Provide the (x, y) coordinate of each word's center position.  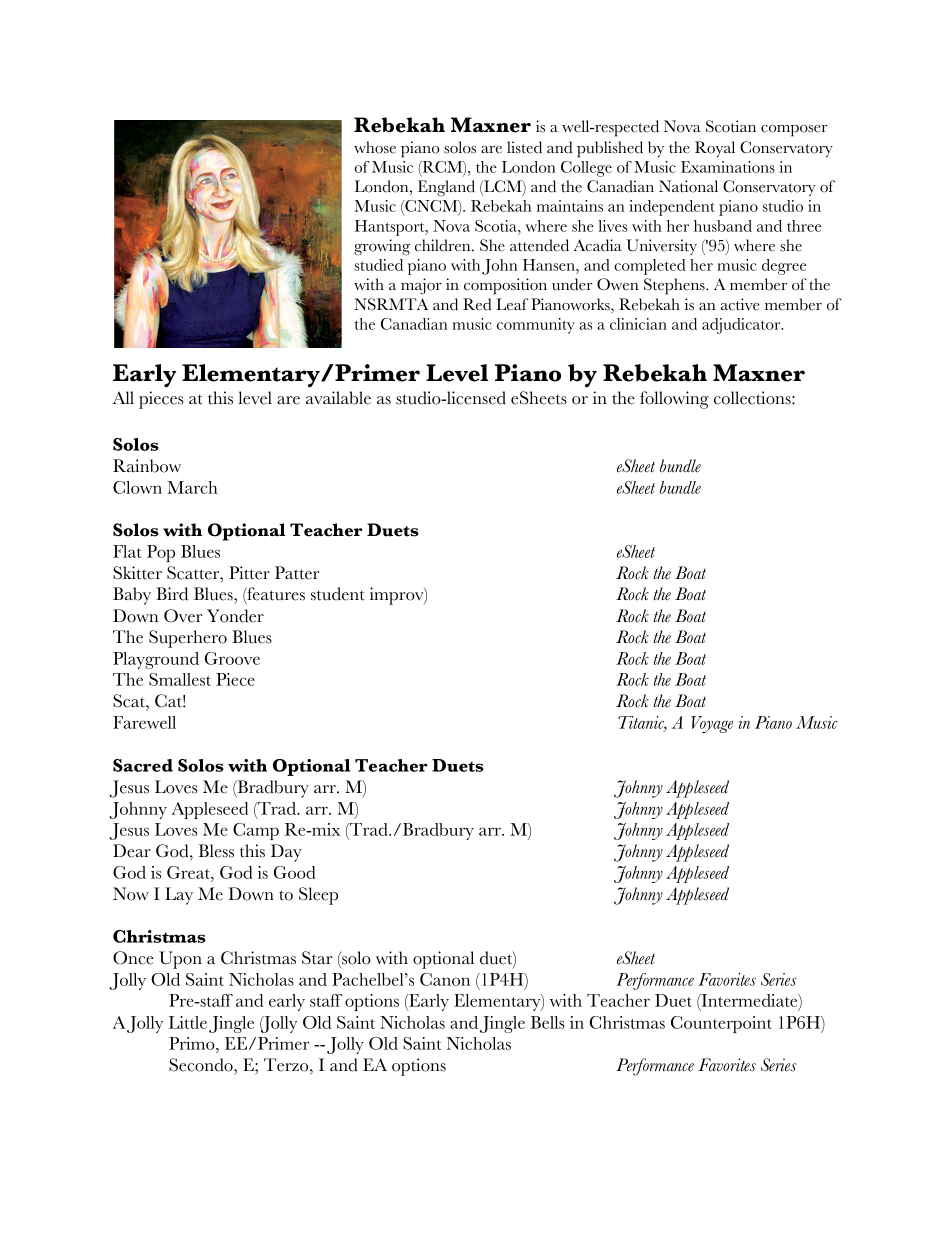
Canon (445, 979)
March (192, 487)
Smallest (180, 679)
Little (188, 1022)
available (338, 398)
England (446, 188)
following (674, 400)
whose (375, 147)
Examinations (728, 167)
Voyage (712, 724)
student (338, 594)
